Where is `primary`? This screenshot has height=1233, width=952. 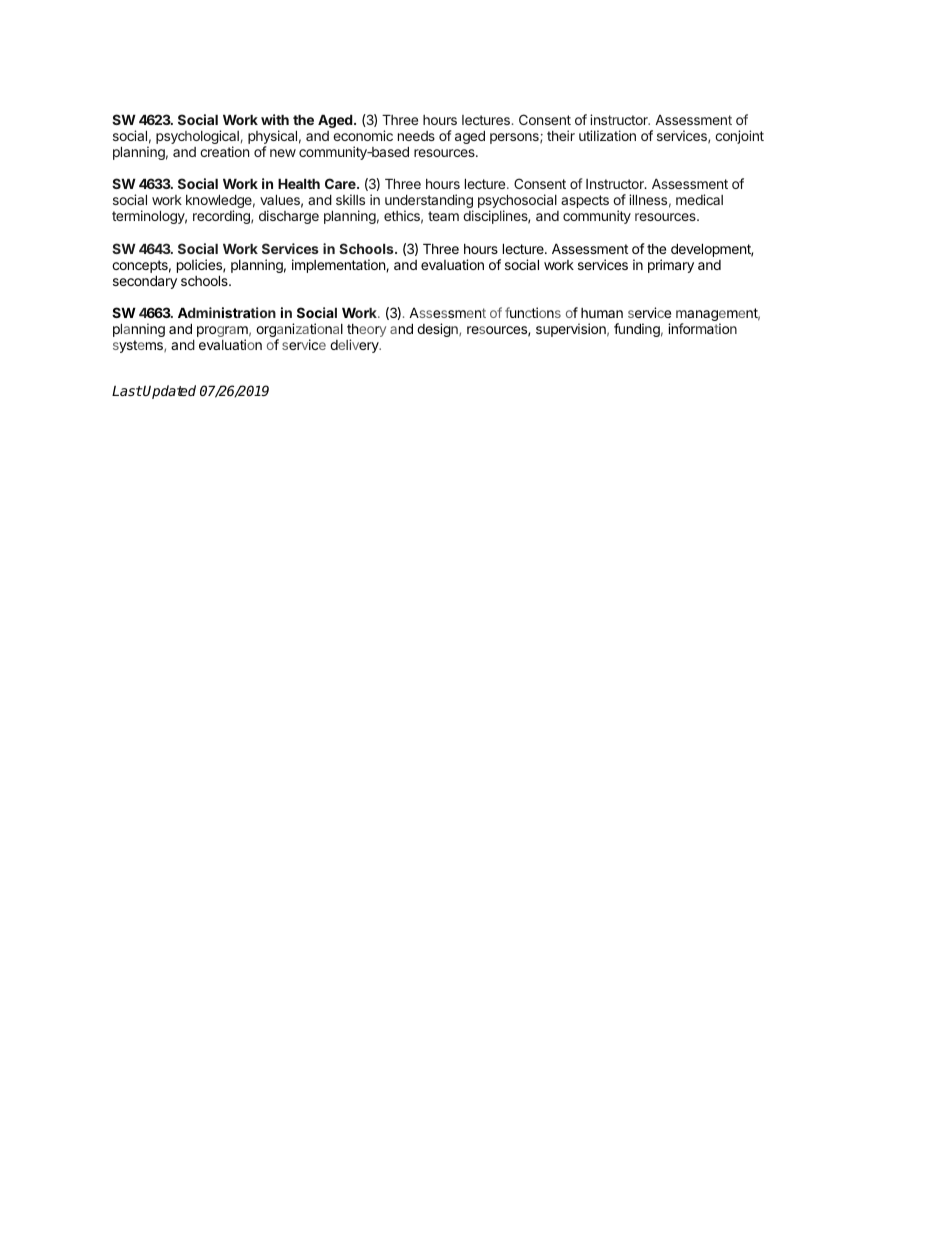
primary is located at coordinates (671, 266).
